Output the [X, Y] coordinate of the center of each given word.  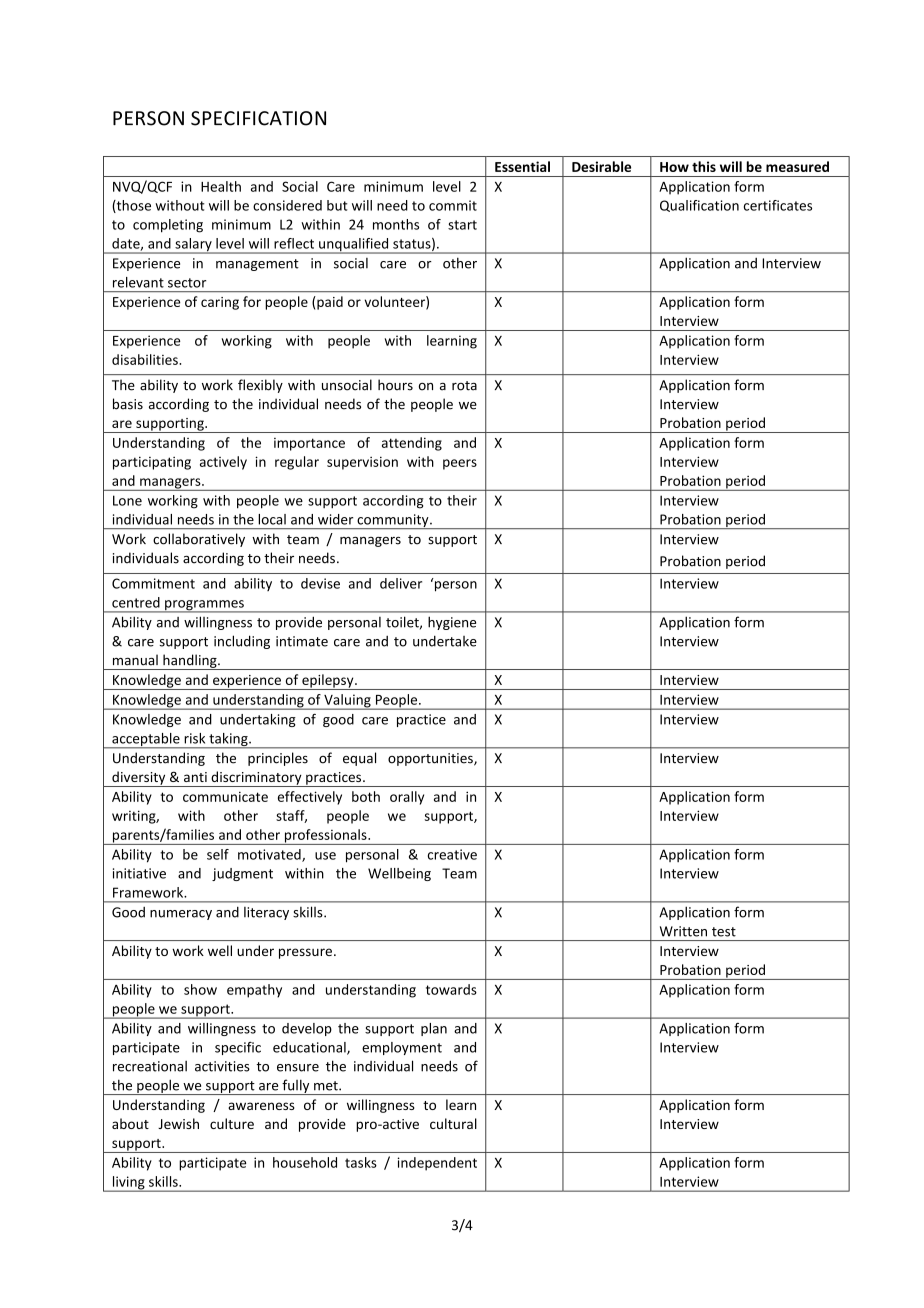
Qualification [699, 206]
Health [221, 186]
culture [232, 1123]
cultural [453, 1123]
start [462, 225]
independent [437, 1164]
